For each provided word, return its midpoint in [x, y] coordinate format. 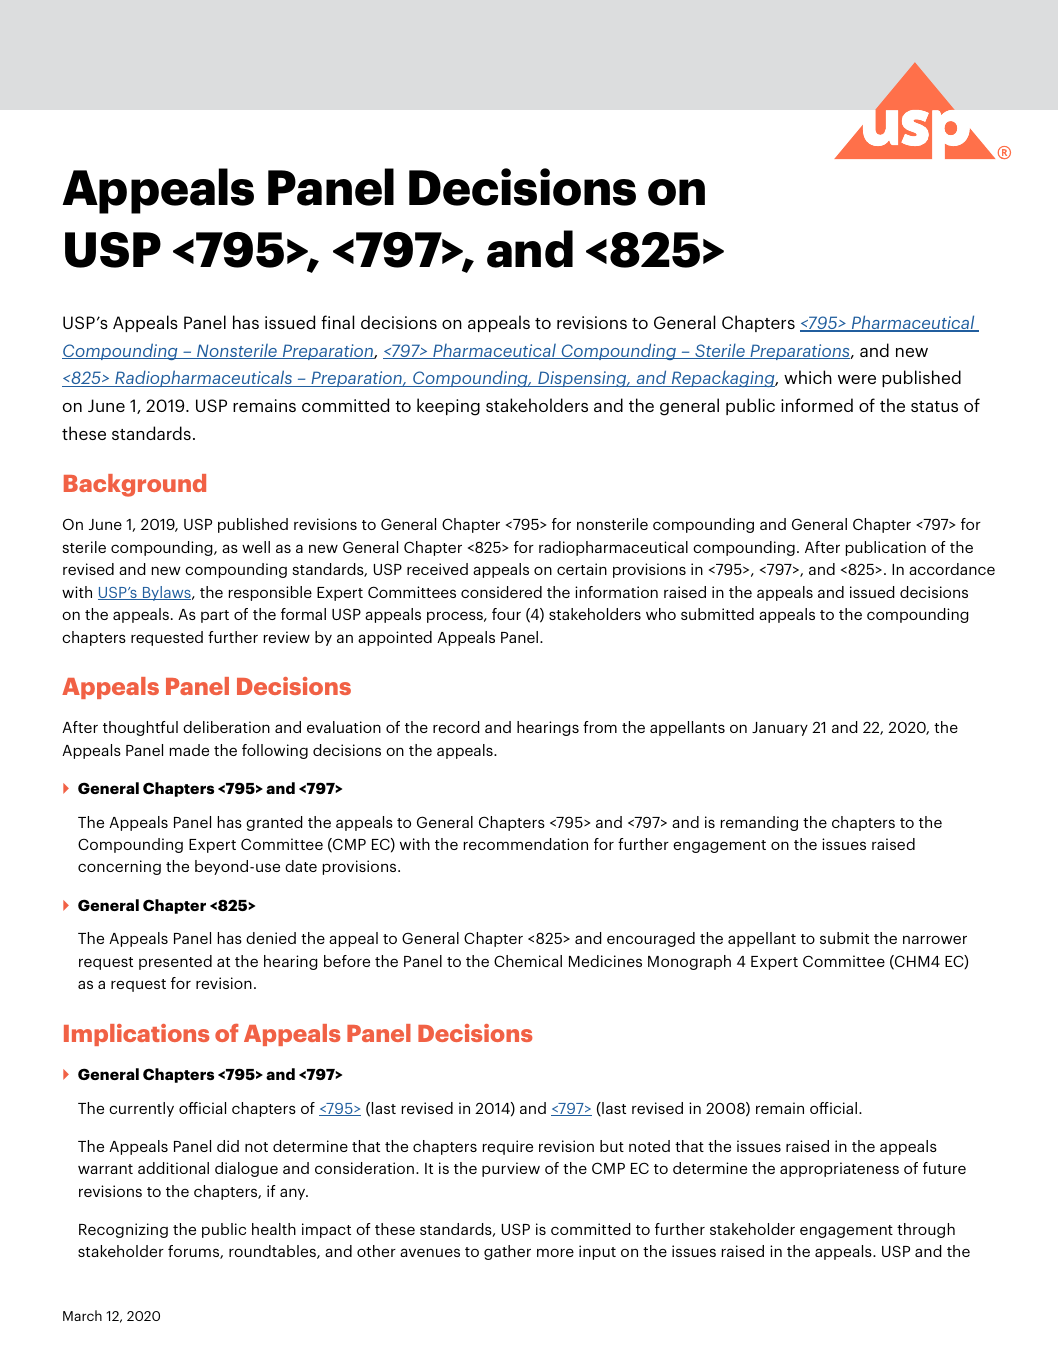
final [337, 322]
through [926, 1230]
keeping [448, 407]
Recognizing [123, 1230]
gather [507, 1252]
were [857, 379]
